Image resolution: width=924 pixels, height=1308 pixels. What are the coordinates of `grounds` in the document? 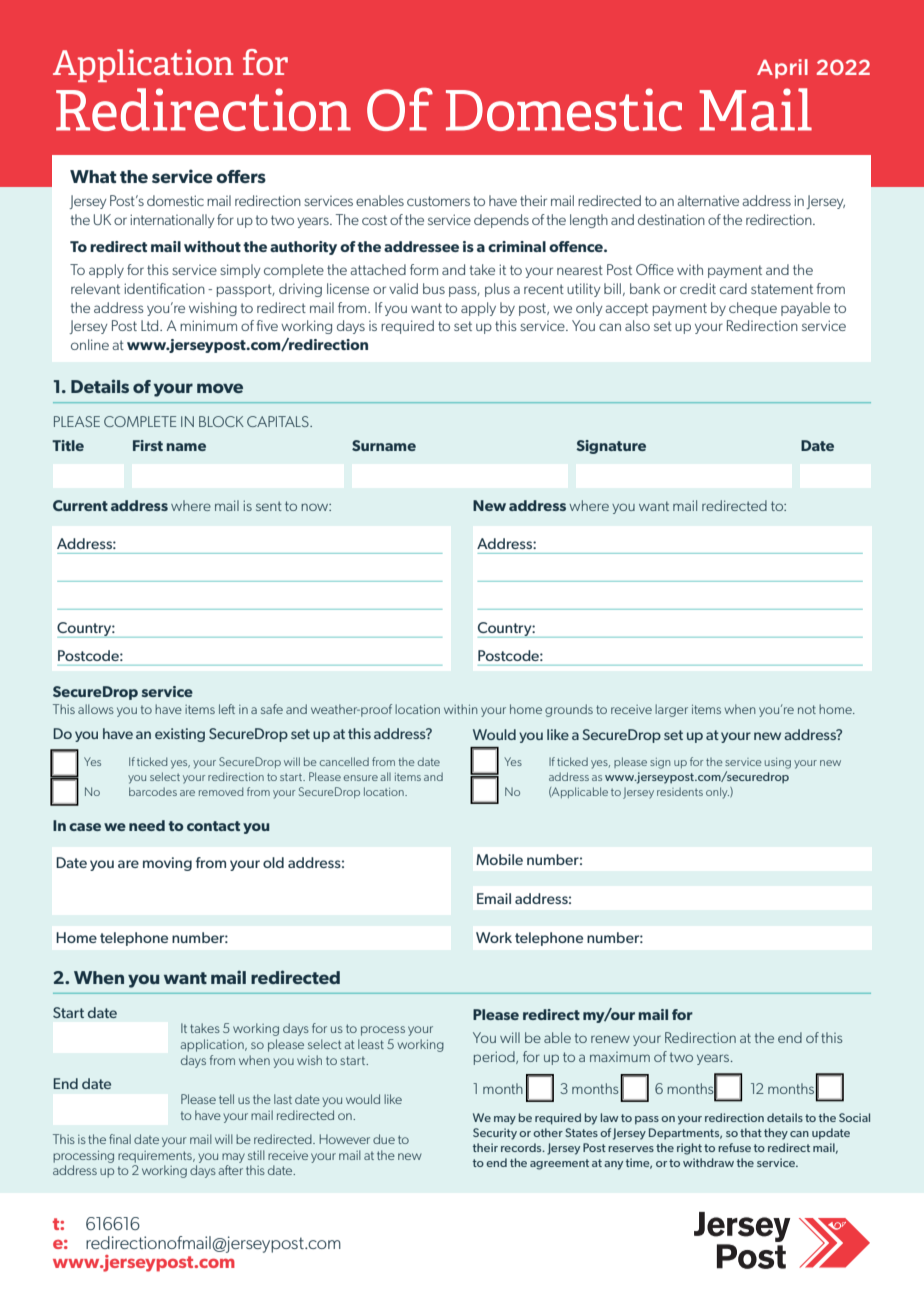 It's located at (569, 710).
